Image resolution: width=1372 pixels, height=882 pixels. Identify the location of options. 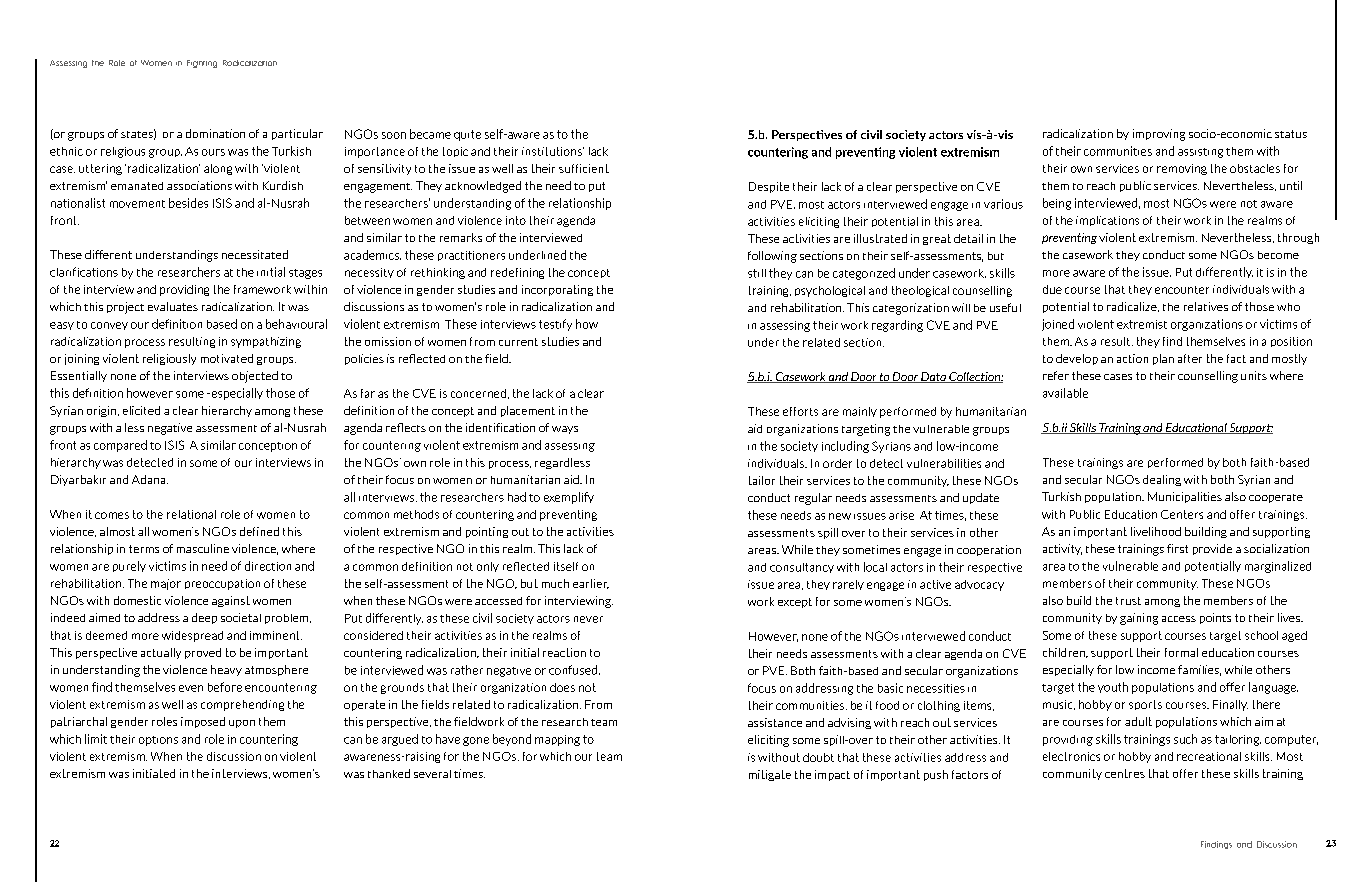
(158, 741).
